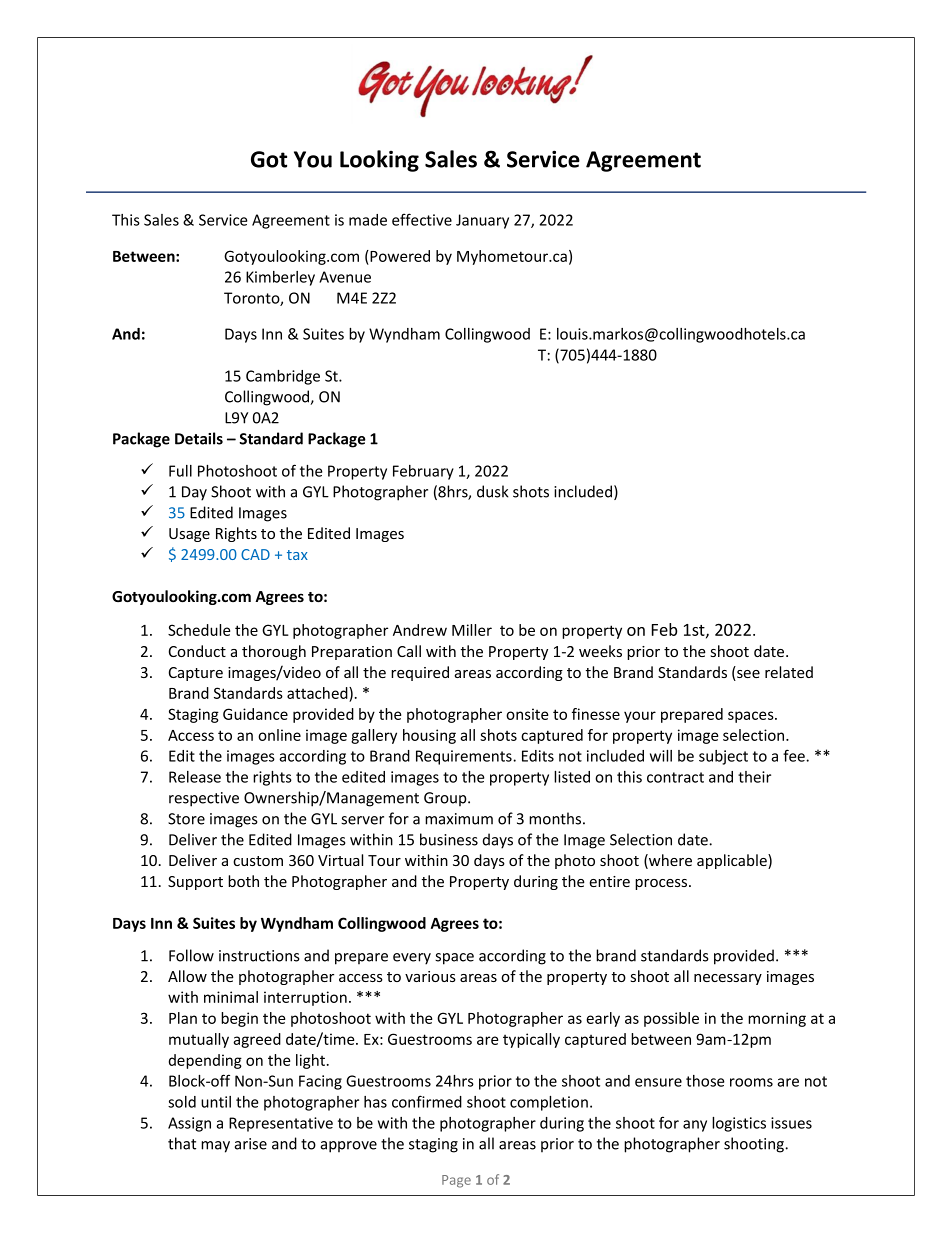 The image size is (952, 1233). Describe the element at coordinates (422, 219) in the screenshot. I see `effective` at that location.
